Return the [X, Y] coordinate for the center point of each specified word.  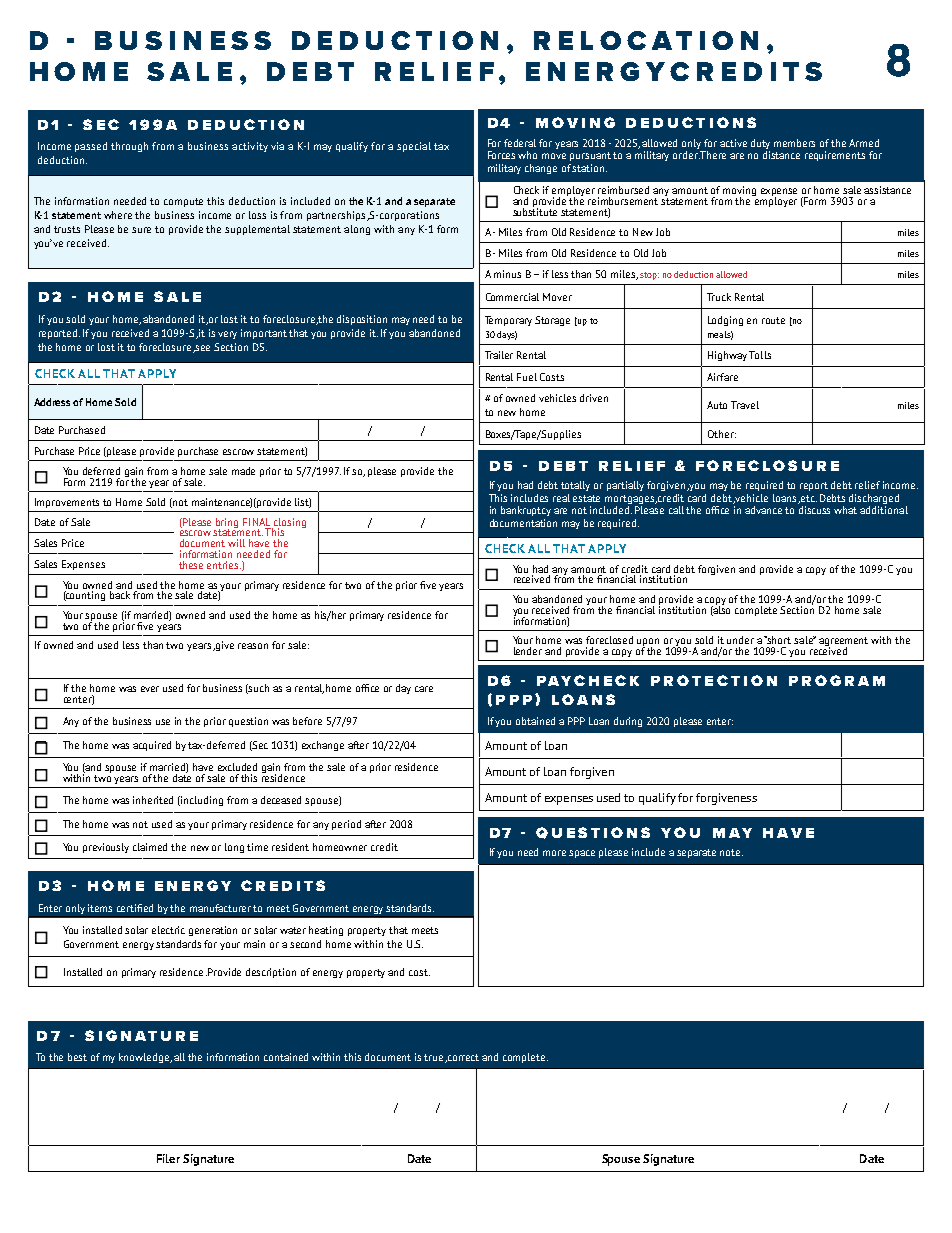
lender [528, 651]
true [435, 1058]
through [129, 147]
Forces [501, 155]
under [740, 640]
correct [463, 1057]
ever [150, 689]
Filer [168, 1158]
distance [781, 155]
